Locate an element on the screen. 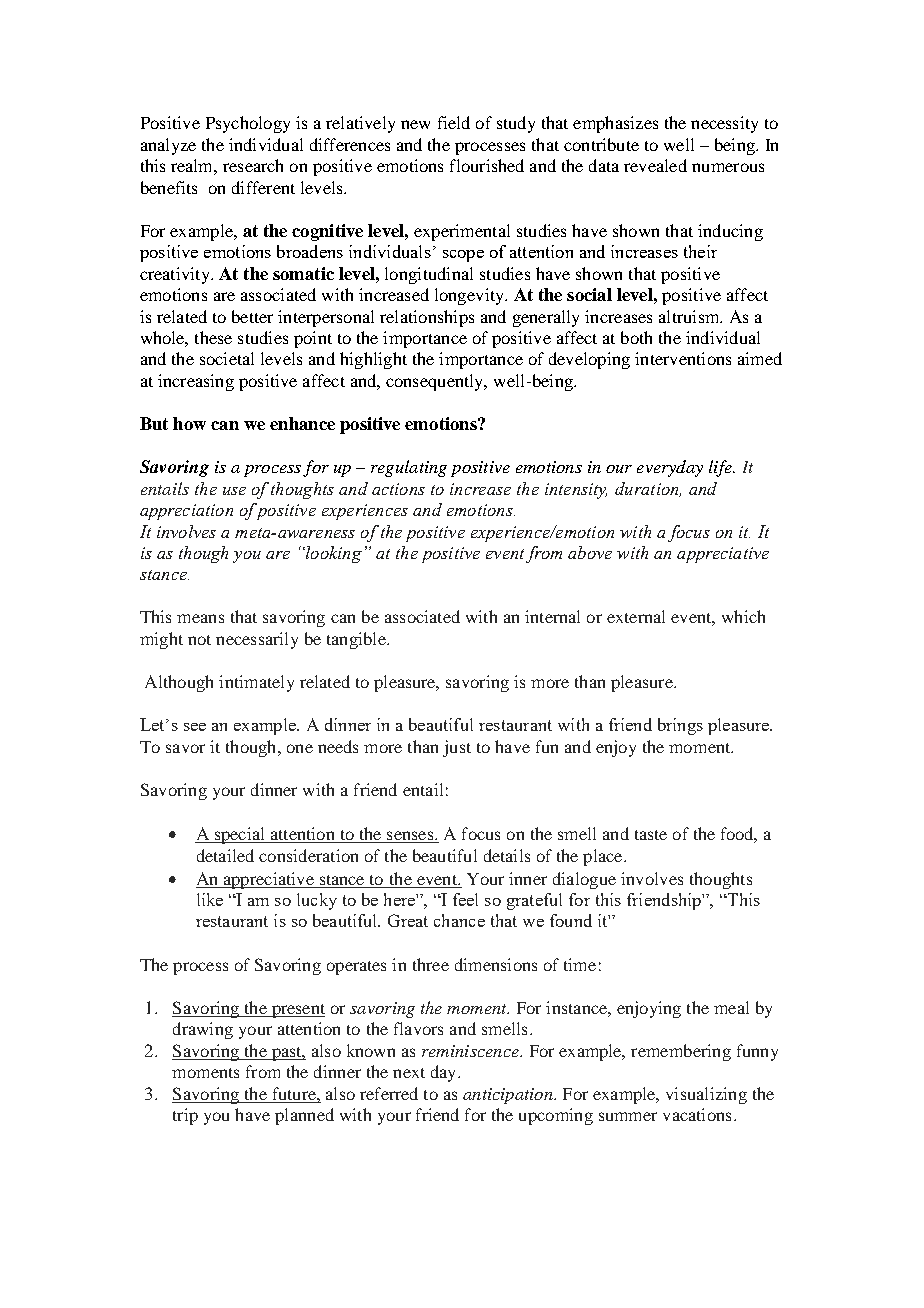  just is located at coordinates (457, 748).
